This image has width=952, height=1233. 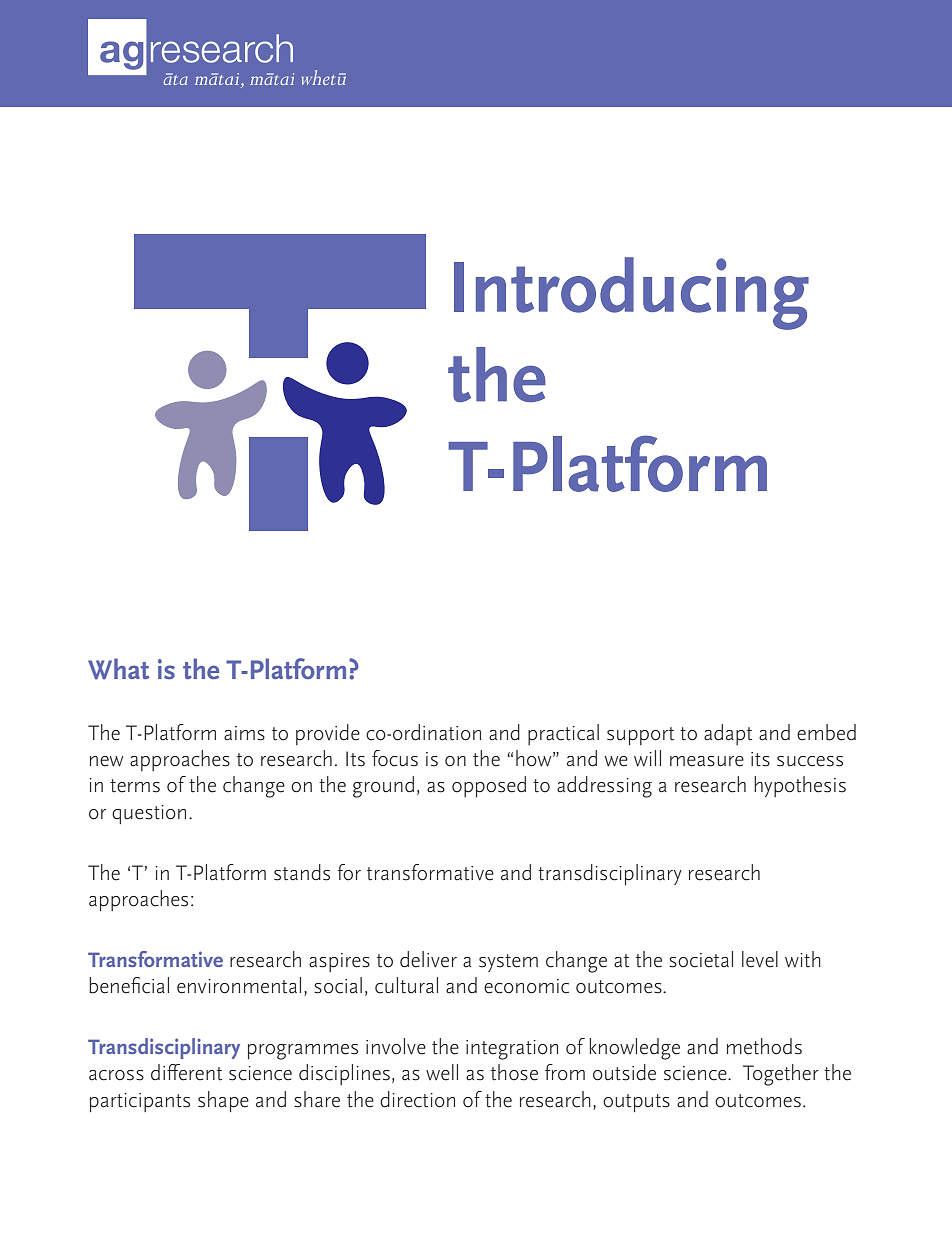 I want to click on aims, so click(x=244, y=733).
